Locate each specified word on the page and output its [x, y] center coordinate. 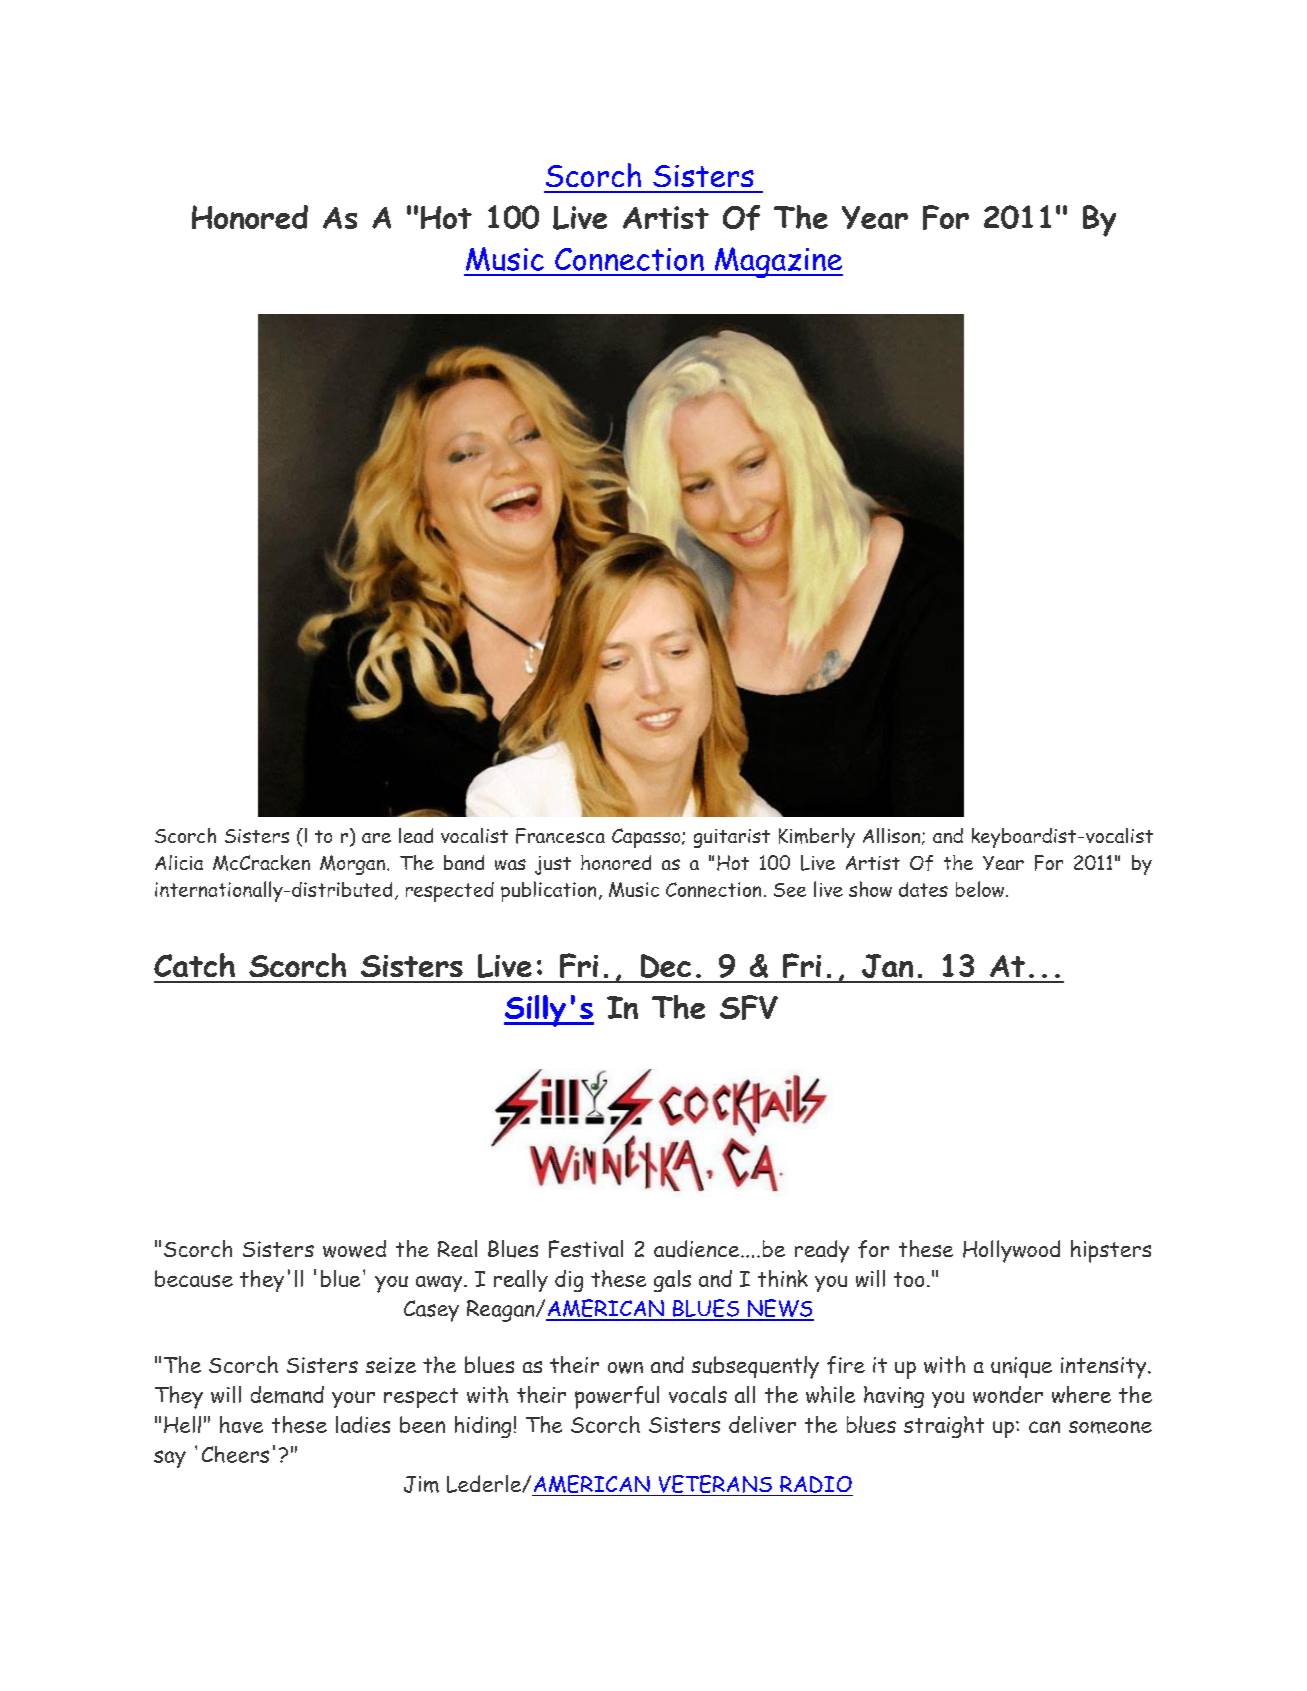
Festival [586, 1249]
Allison [893, 836]
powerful [617, 1397]
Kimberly [817, 838]
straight [944, 1427]
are [376, 838]
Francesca [560, 836]
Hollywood [1011, 1251]
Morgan [352, 865]
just [553, 865]
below [981, 889]
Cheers [235, 1454]
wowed [354, 1249]
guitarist [732, 838]
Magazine [777, 262]
